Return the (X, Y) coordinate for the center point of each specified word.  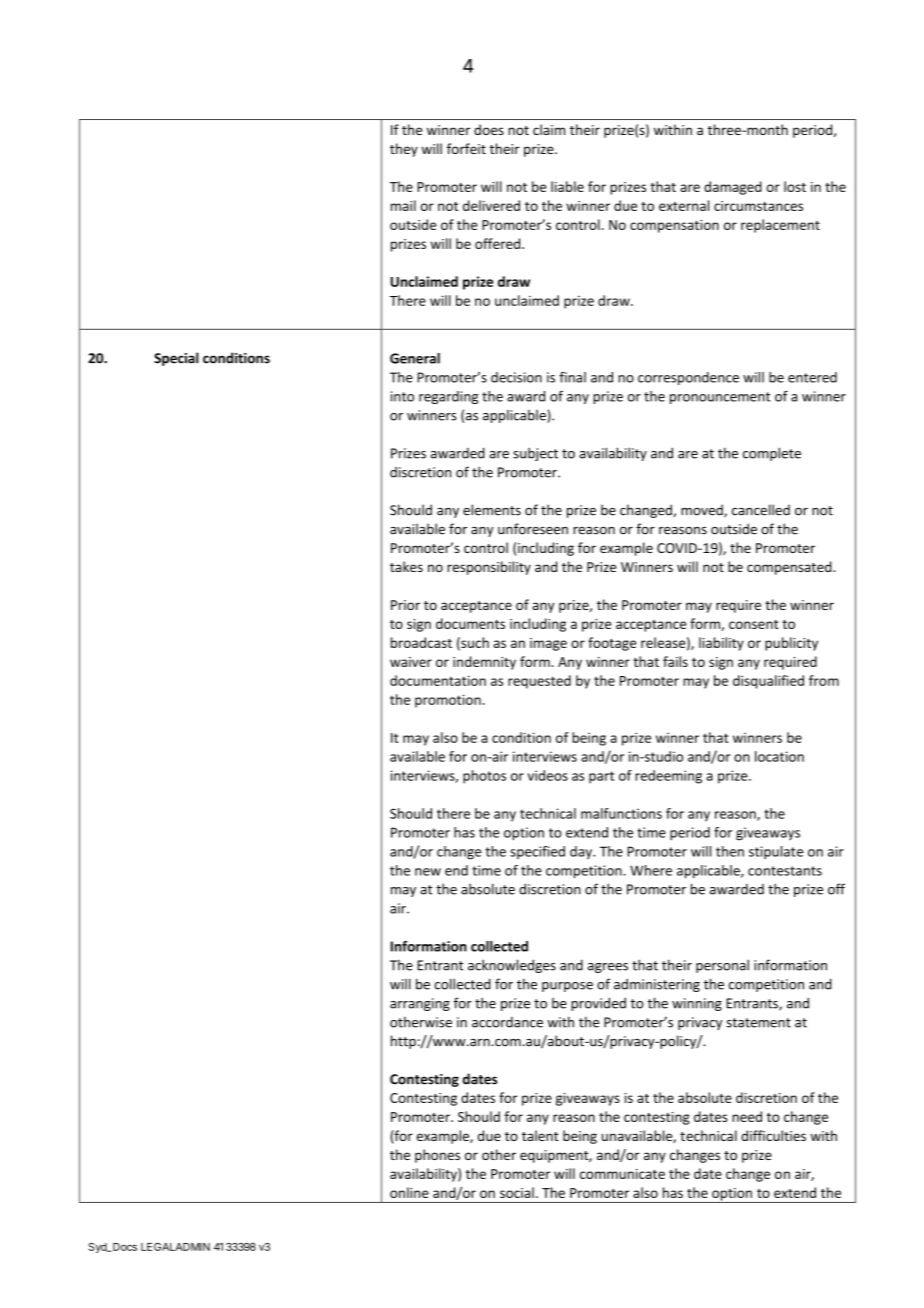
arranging (420, 1004)
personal (722, 966)
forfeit (466, 148)
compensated (790, 568)
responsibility (489, 568)
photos (484, 777)
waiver (411, 662)
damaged (733, 188)
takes (406, 566)
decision (516, 377)
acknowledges (512, 966)
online (409, 1192)
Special (176, 359)
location (779, 756)
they (404, 150)
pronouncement (720, 398)
